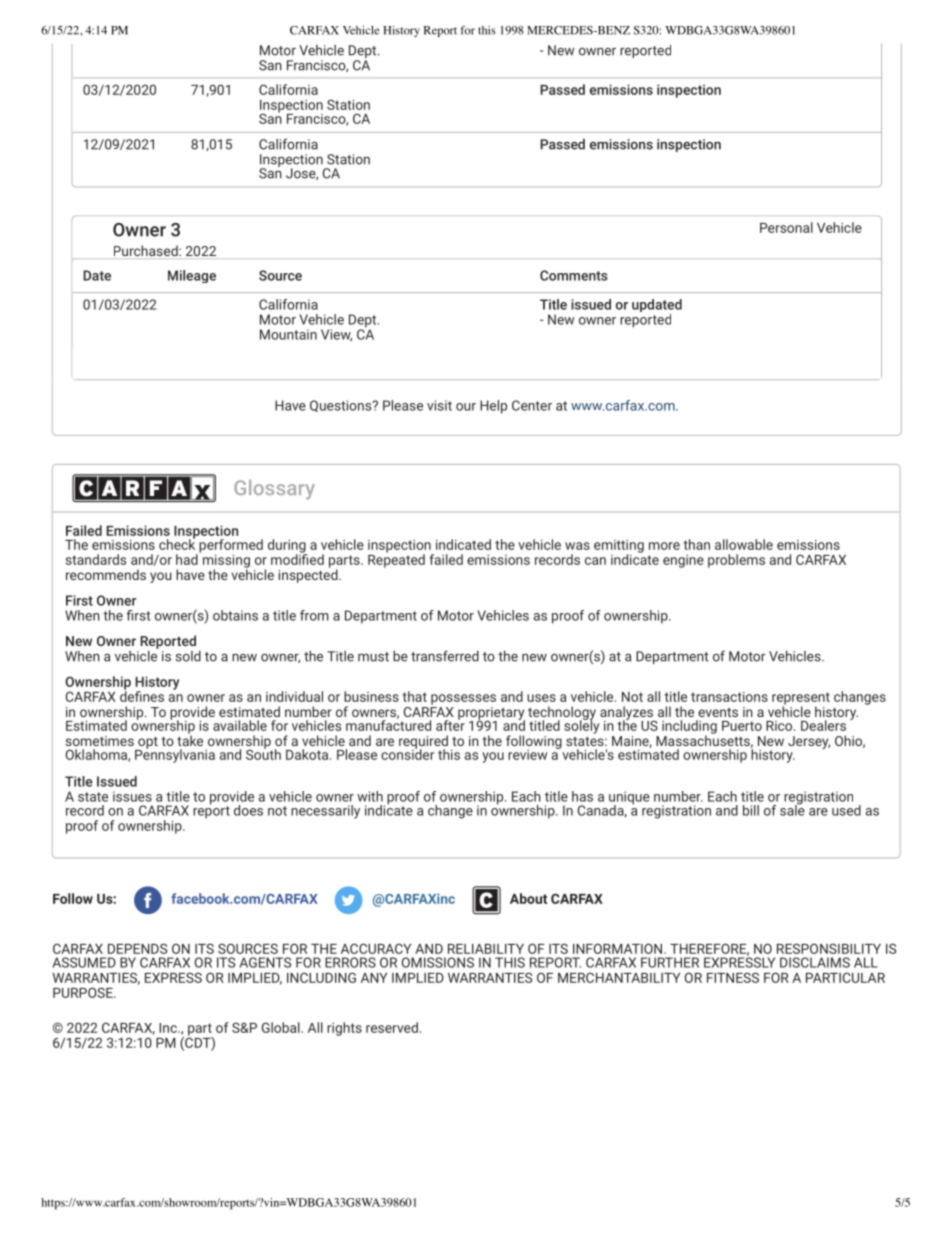  What do you see at coordinates (574, 275) in the document?
I see `Comments` at bounding box center [574, 275].
